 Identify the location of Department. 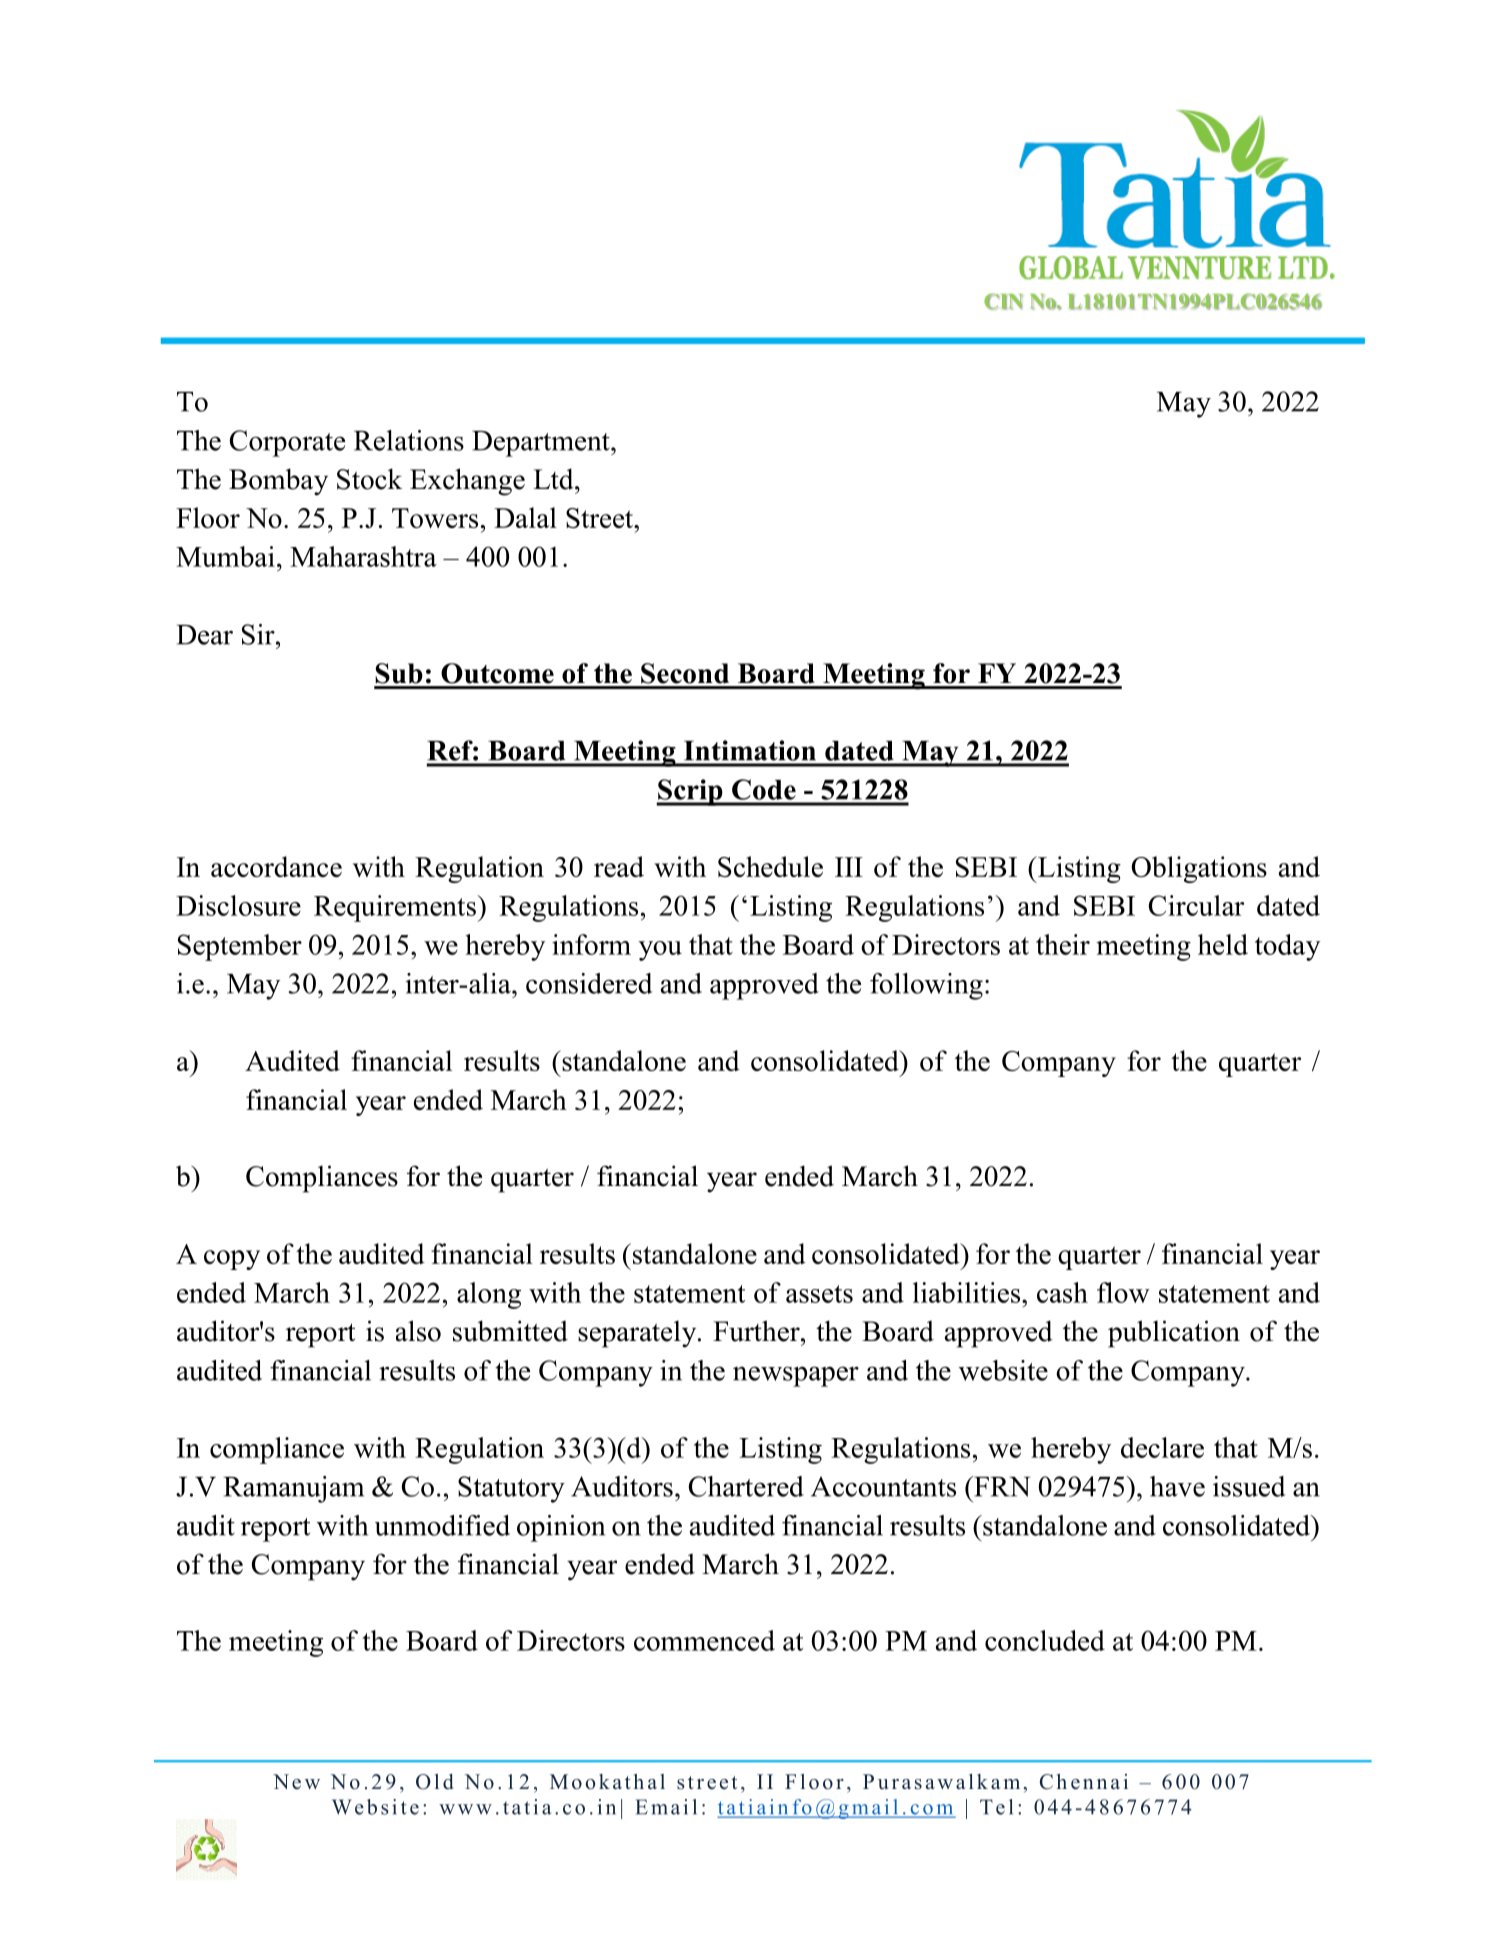
(542, 444).
